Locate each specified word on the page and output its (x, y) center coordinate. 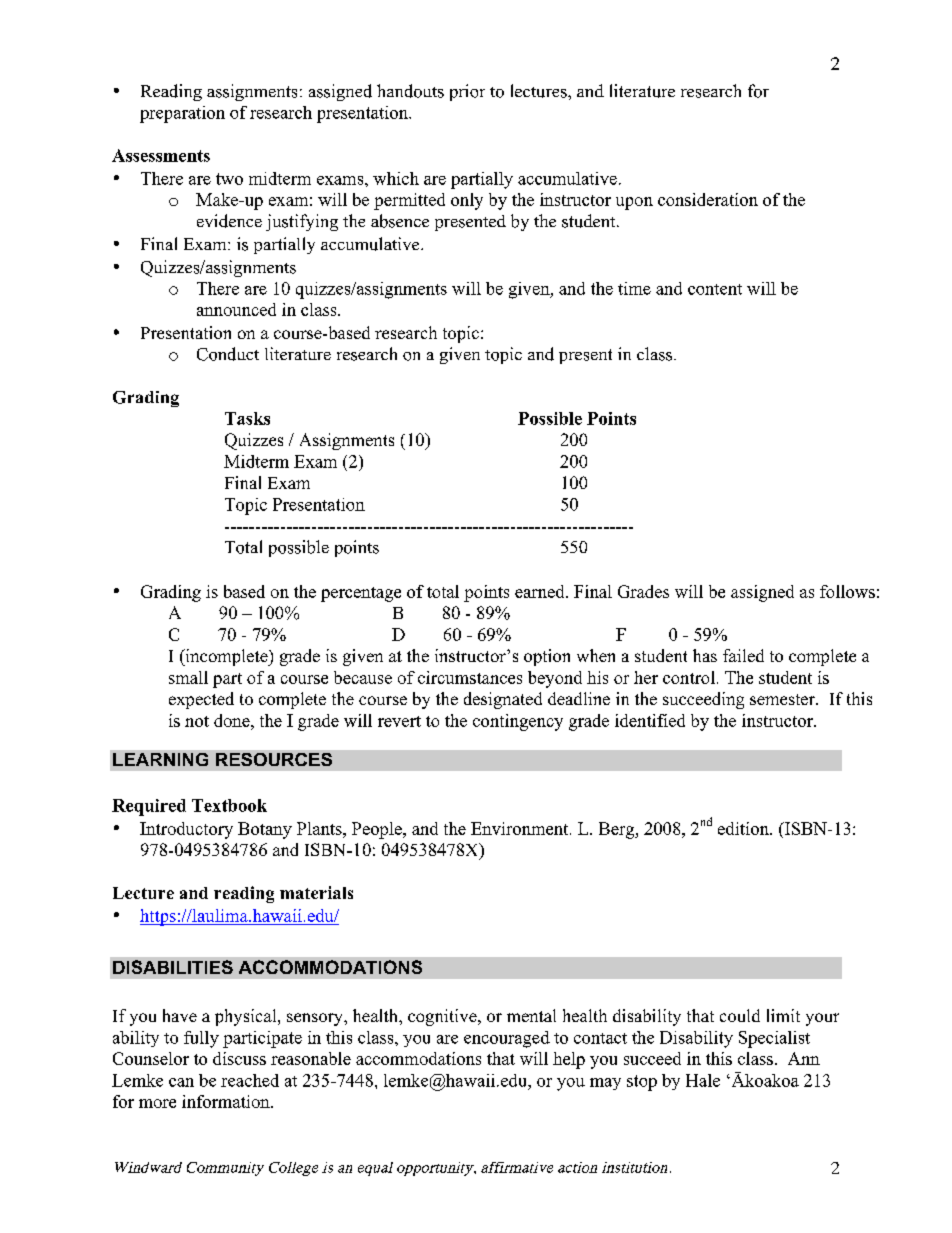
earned (541, 591)
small (188, 677)
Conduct (228, 354)
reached (250, 1080)
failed (743, 655)
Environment (521, 828)
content (715, 289)
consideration (708, 199)
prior (467, 92)
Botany (265, 830)
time (634, 288)
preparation (182, 114)
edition (744, 828)
